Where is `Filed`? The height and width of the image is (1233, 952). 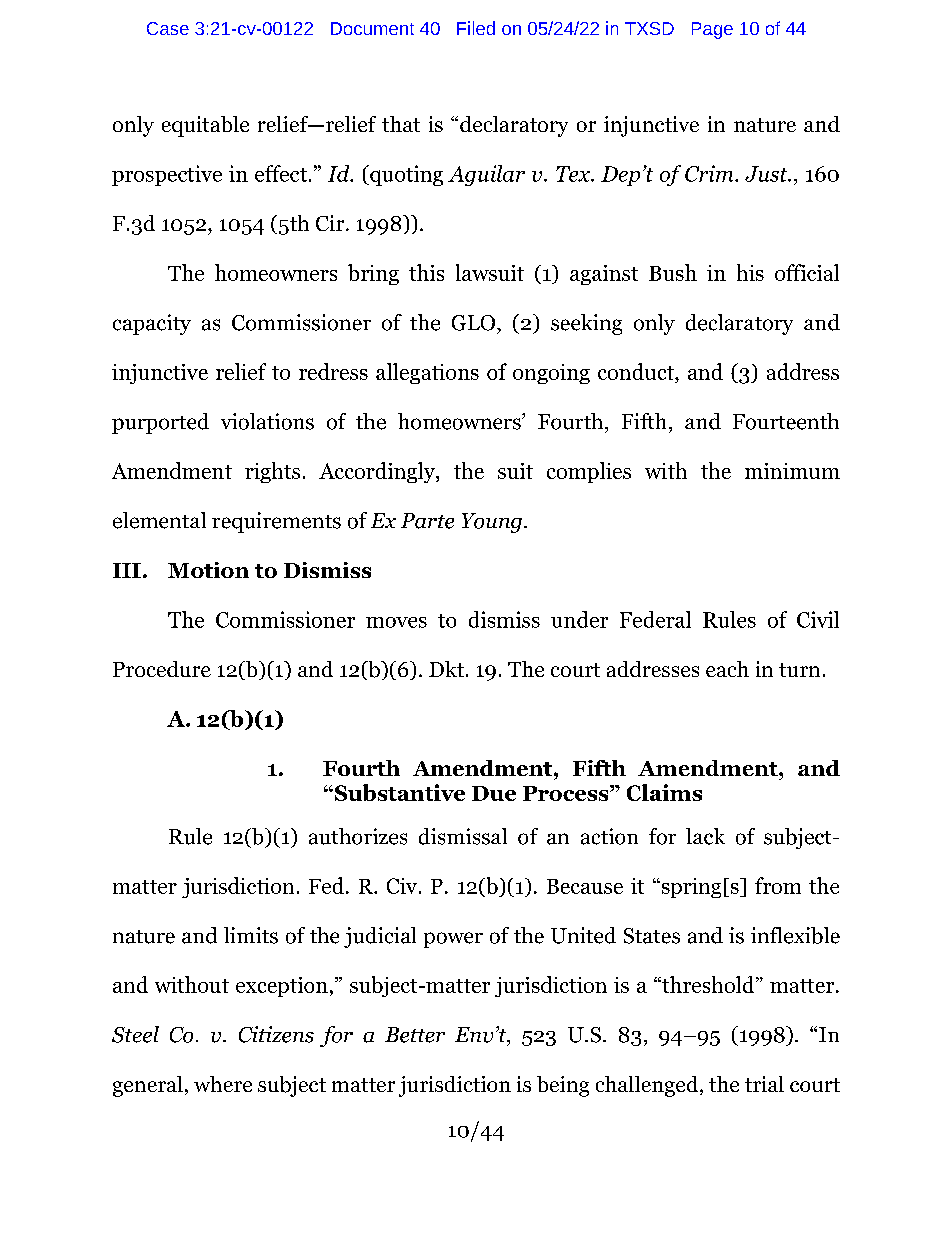
Filed is located at coordinates (476, 28).
